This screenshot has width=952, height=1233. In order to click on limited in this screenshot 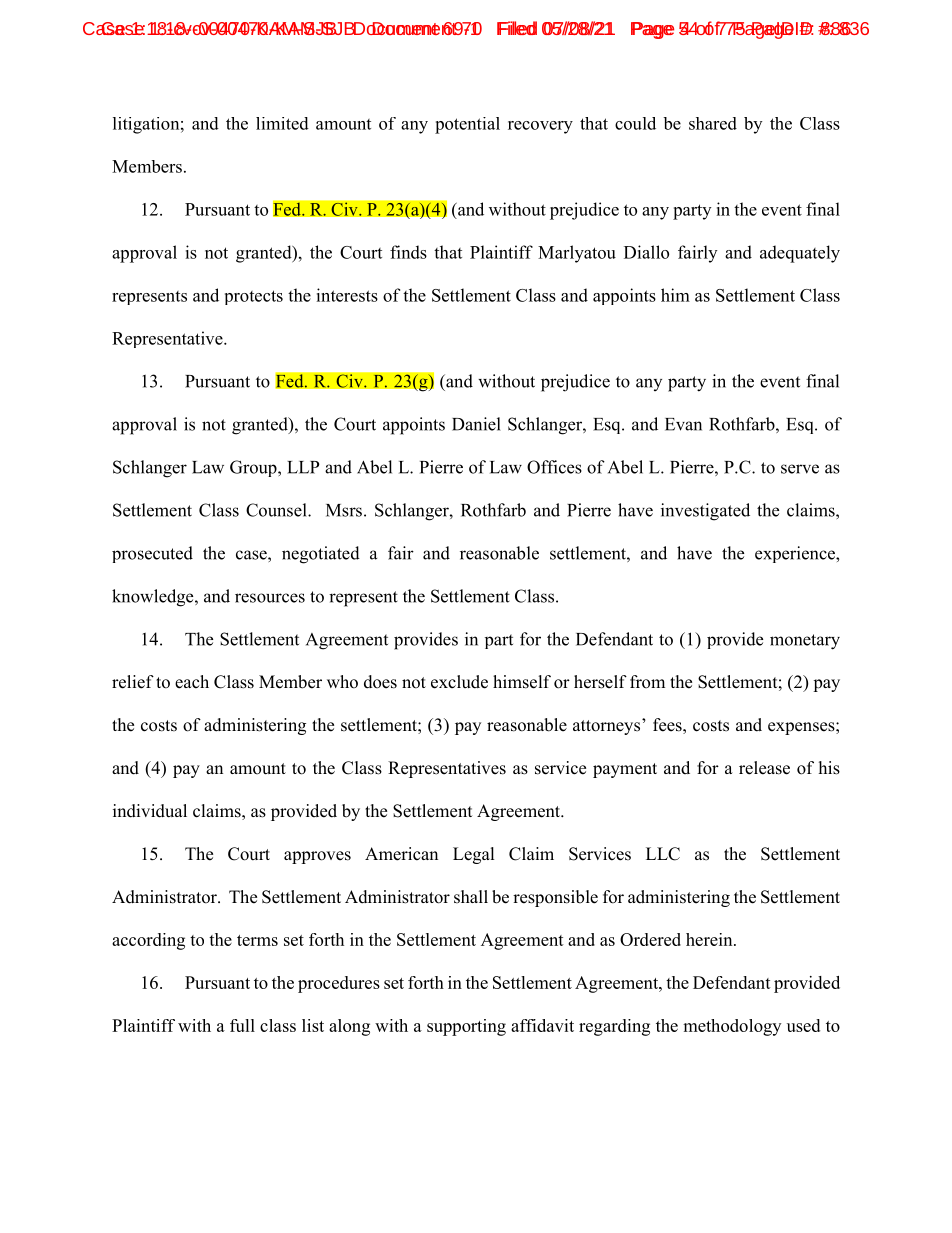, I will do `click(282, 123)`.
